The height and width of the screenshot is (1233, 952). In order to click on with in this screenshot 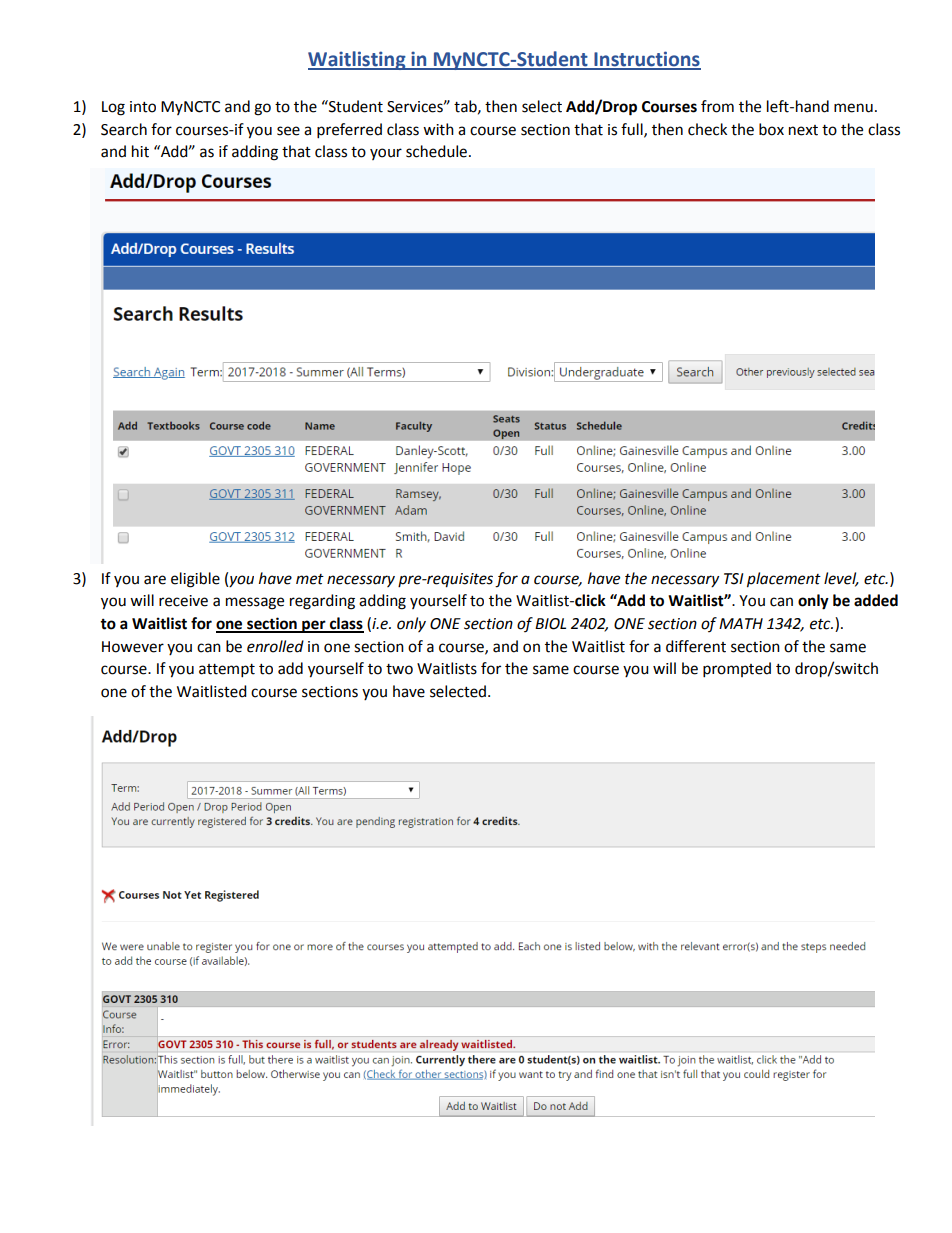, I will do `click(438, 129)`.
